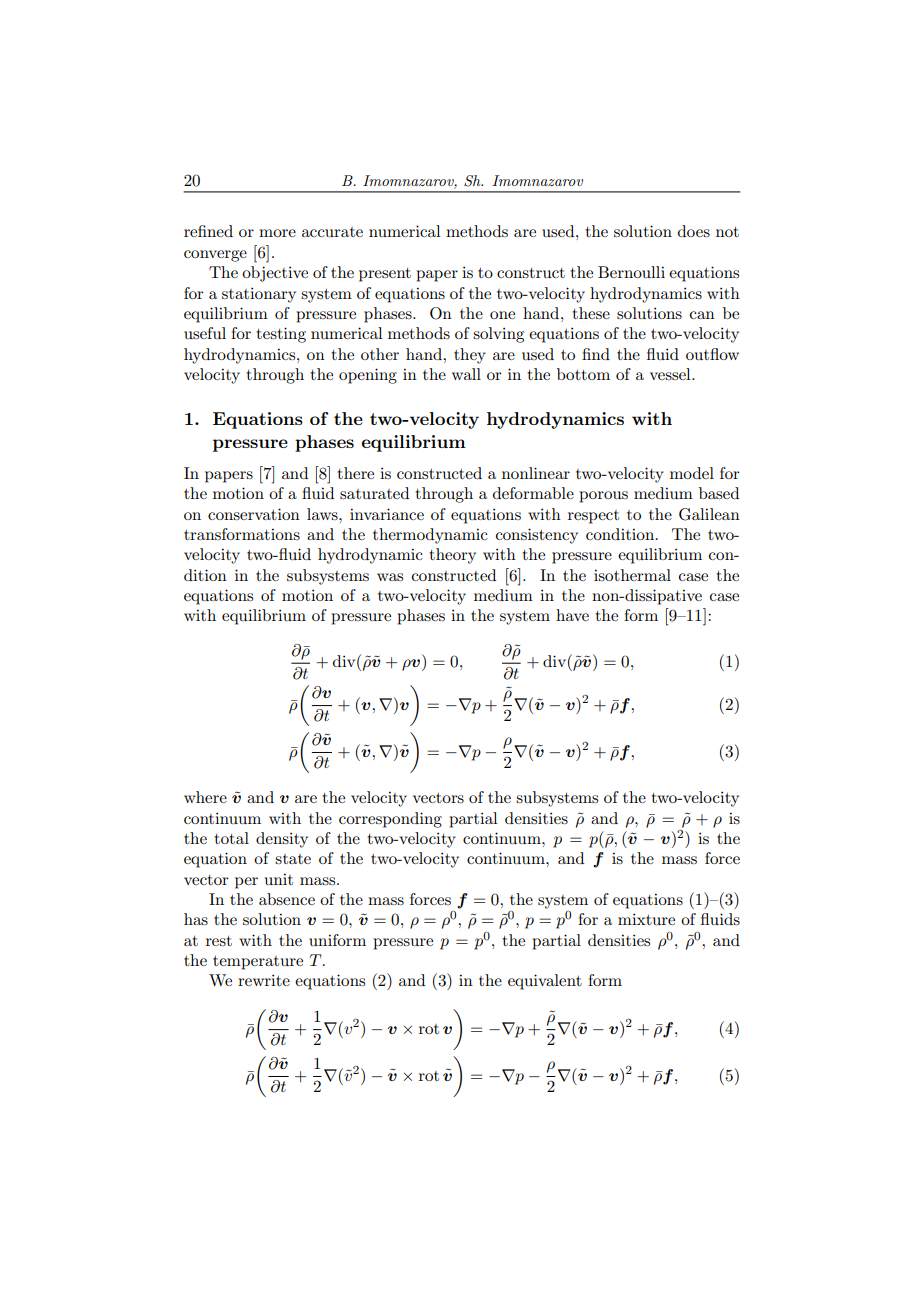  Describe the element at coordinates (390, 820) in the screenshot. I see `corresponding` at that location.
